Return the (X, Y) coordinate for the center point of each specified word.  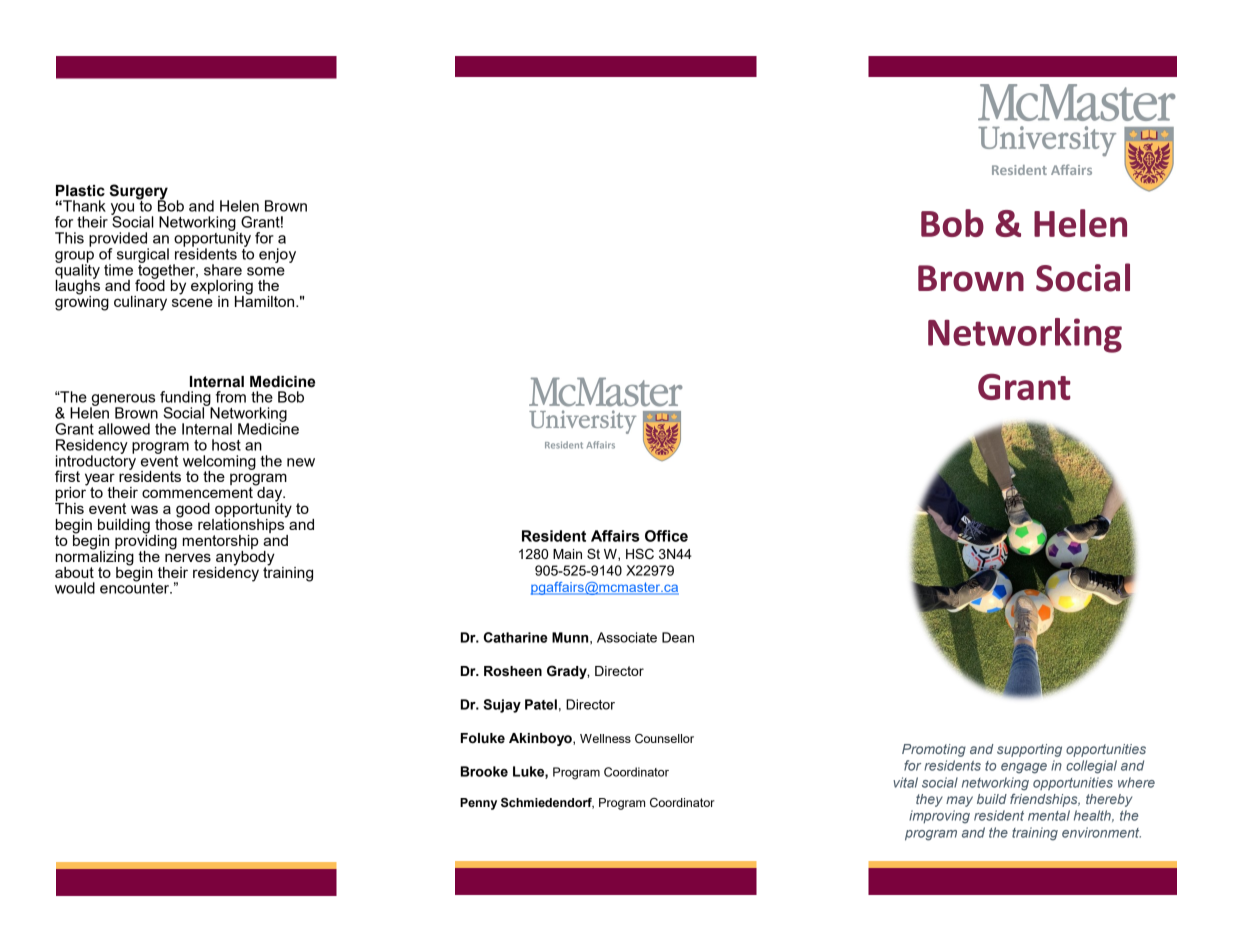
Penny (478, 804)
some (266, 271)
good (193, 510)
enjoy (277, 255)
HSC (640, 554)
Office (666, 536)
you (122, 210)
